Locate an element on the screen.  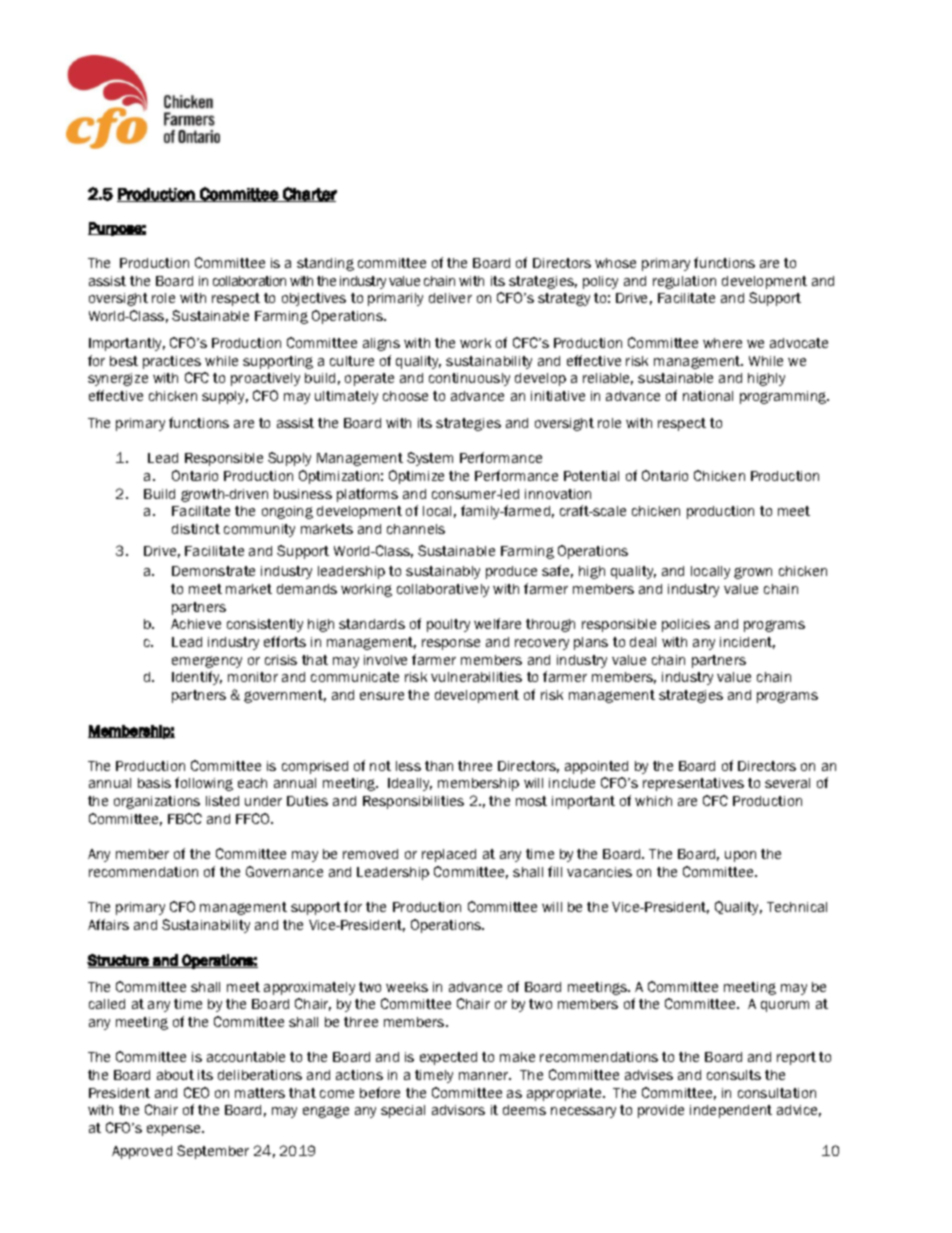
distinct is located at coordinates (196, 529).
